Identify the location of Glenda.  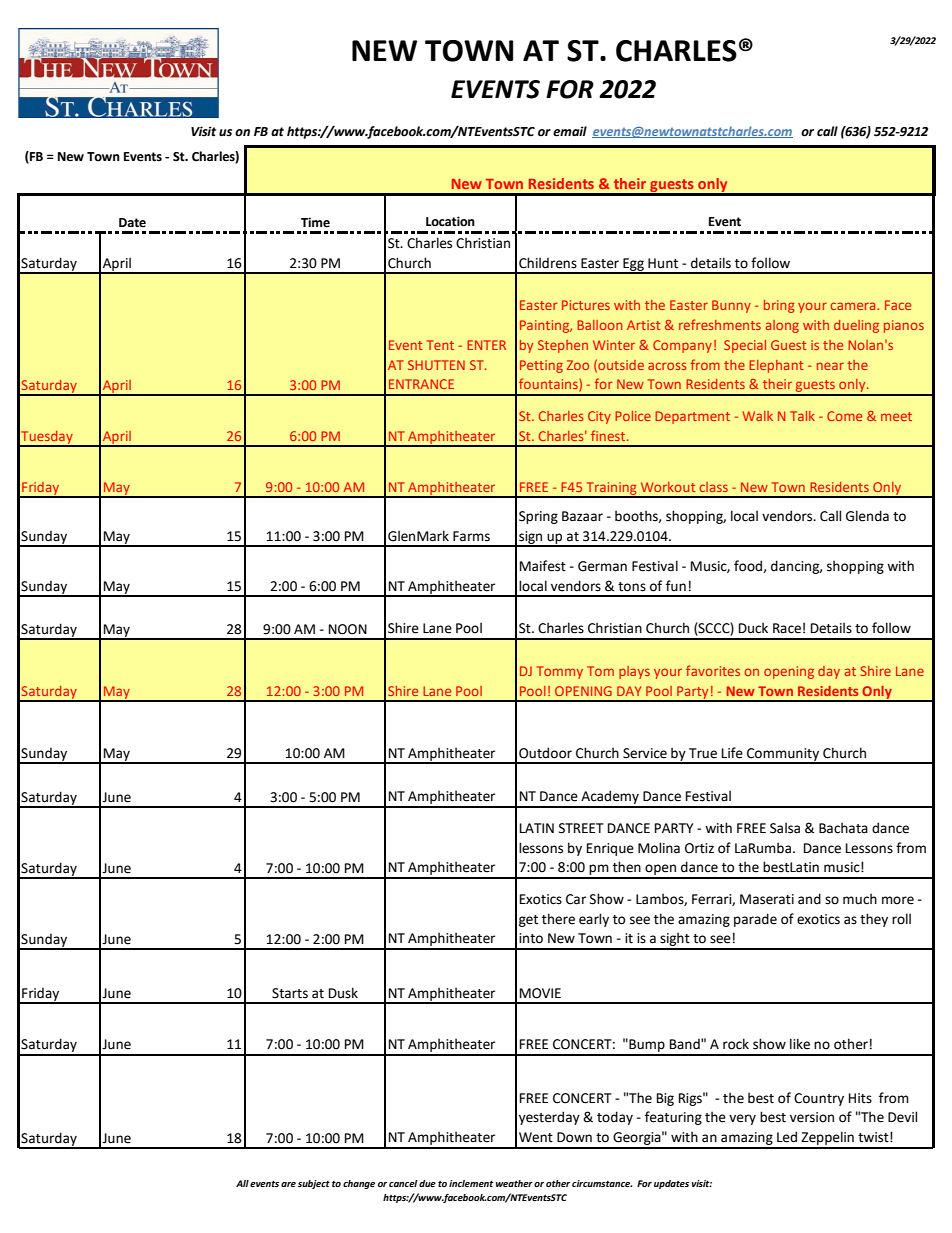
(867, 516).
